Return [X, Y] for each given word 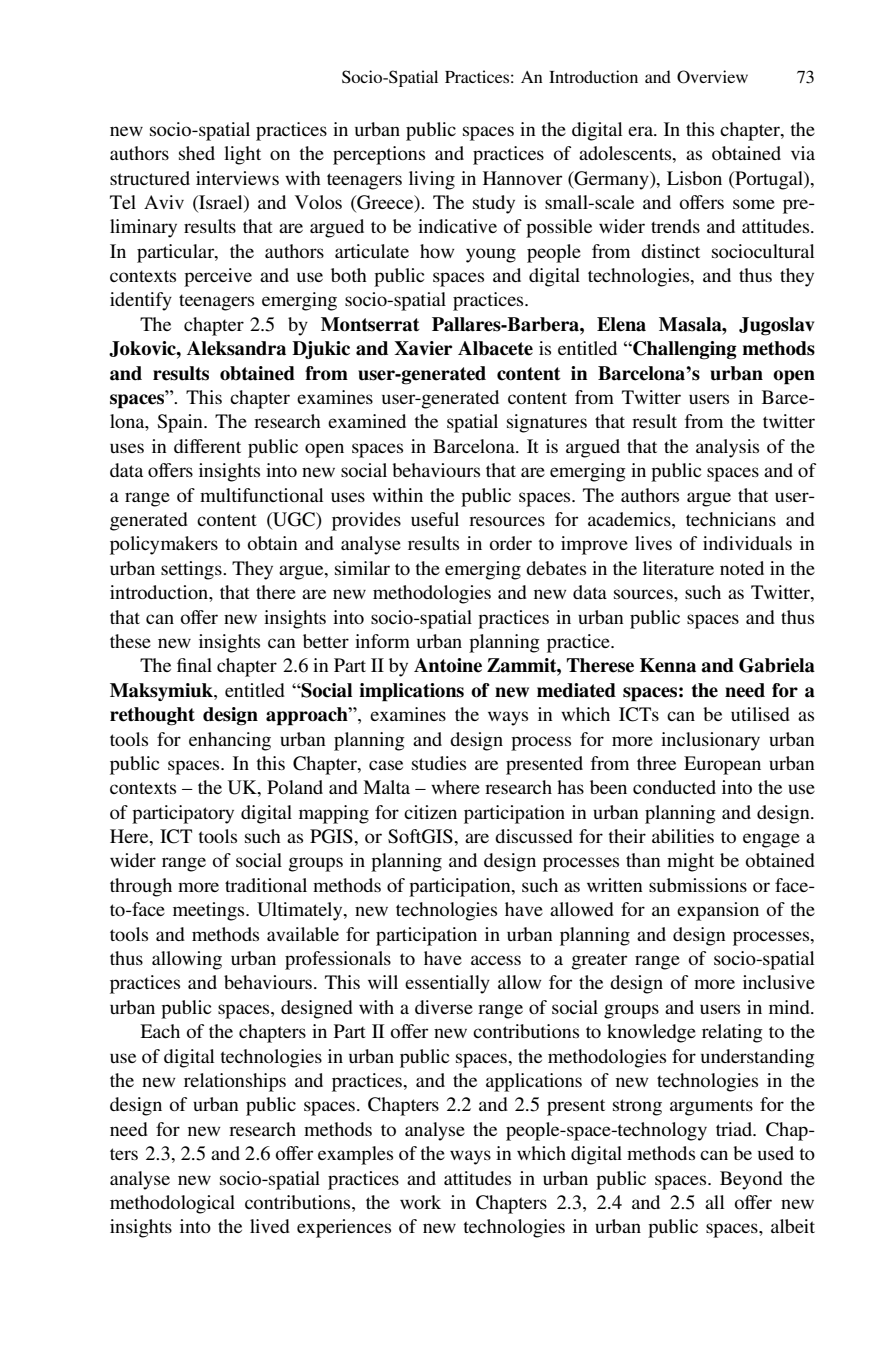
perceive [218, 277]
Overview [712, 77]
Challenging [684, 350]
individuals [747, 543]
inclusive [779, 982]
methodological [172, 1204]
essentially [447, 984]
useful [435, 519]
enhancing [230, 741]
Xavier [423, 348]
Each [160, 1031]
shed [197, 153]
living [432, 180]
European [722, 765]
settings [192, 570]
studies [439, 763]
